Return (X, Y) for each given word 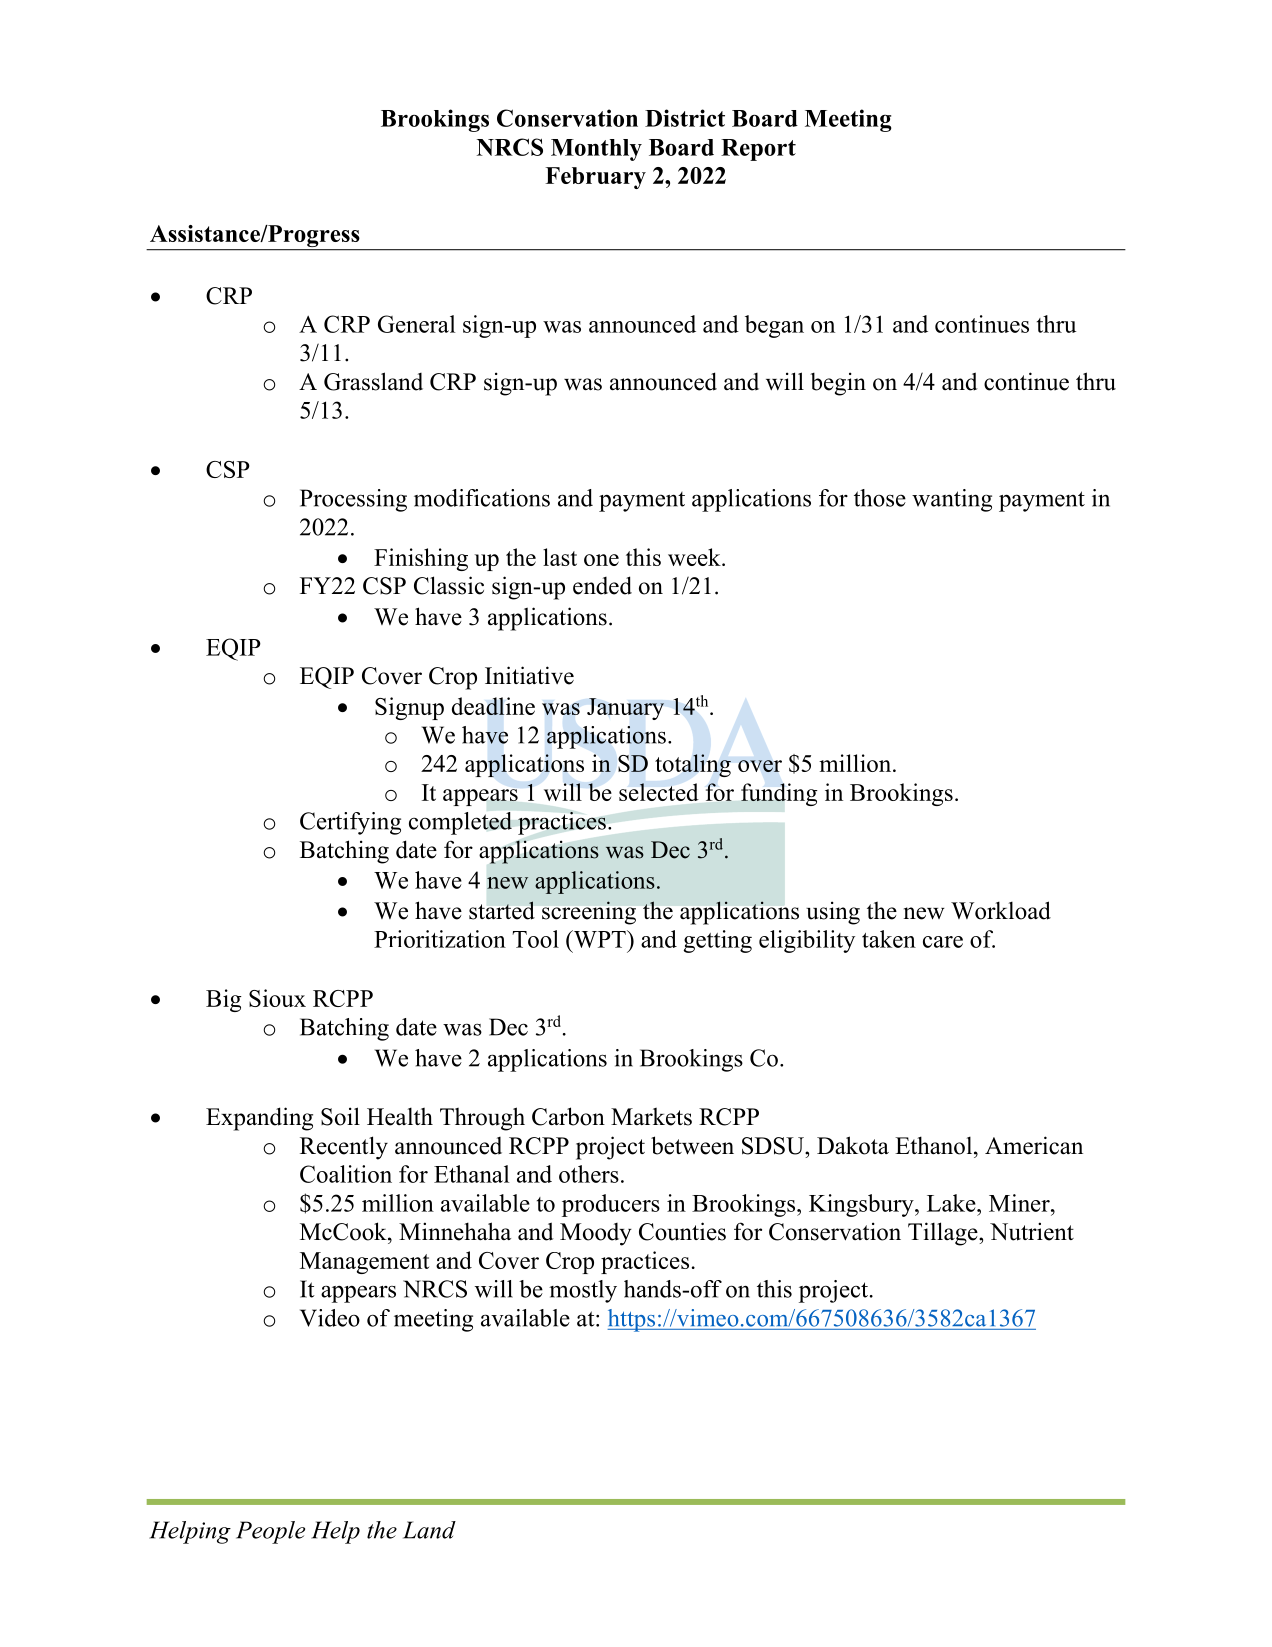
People (270, 1532)
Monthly (596, 150)
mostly (583, 1291)
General (416, 324)
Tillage (944, 1234)
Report (758, 150)
